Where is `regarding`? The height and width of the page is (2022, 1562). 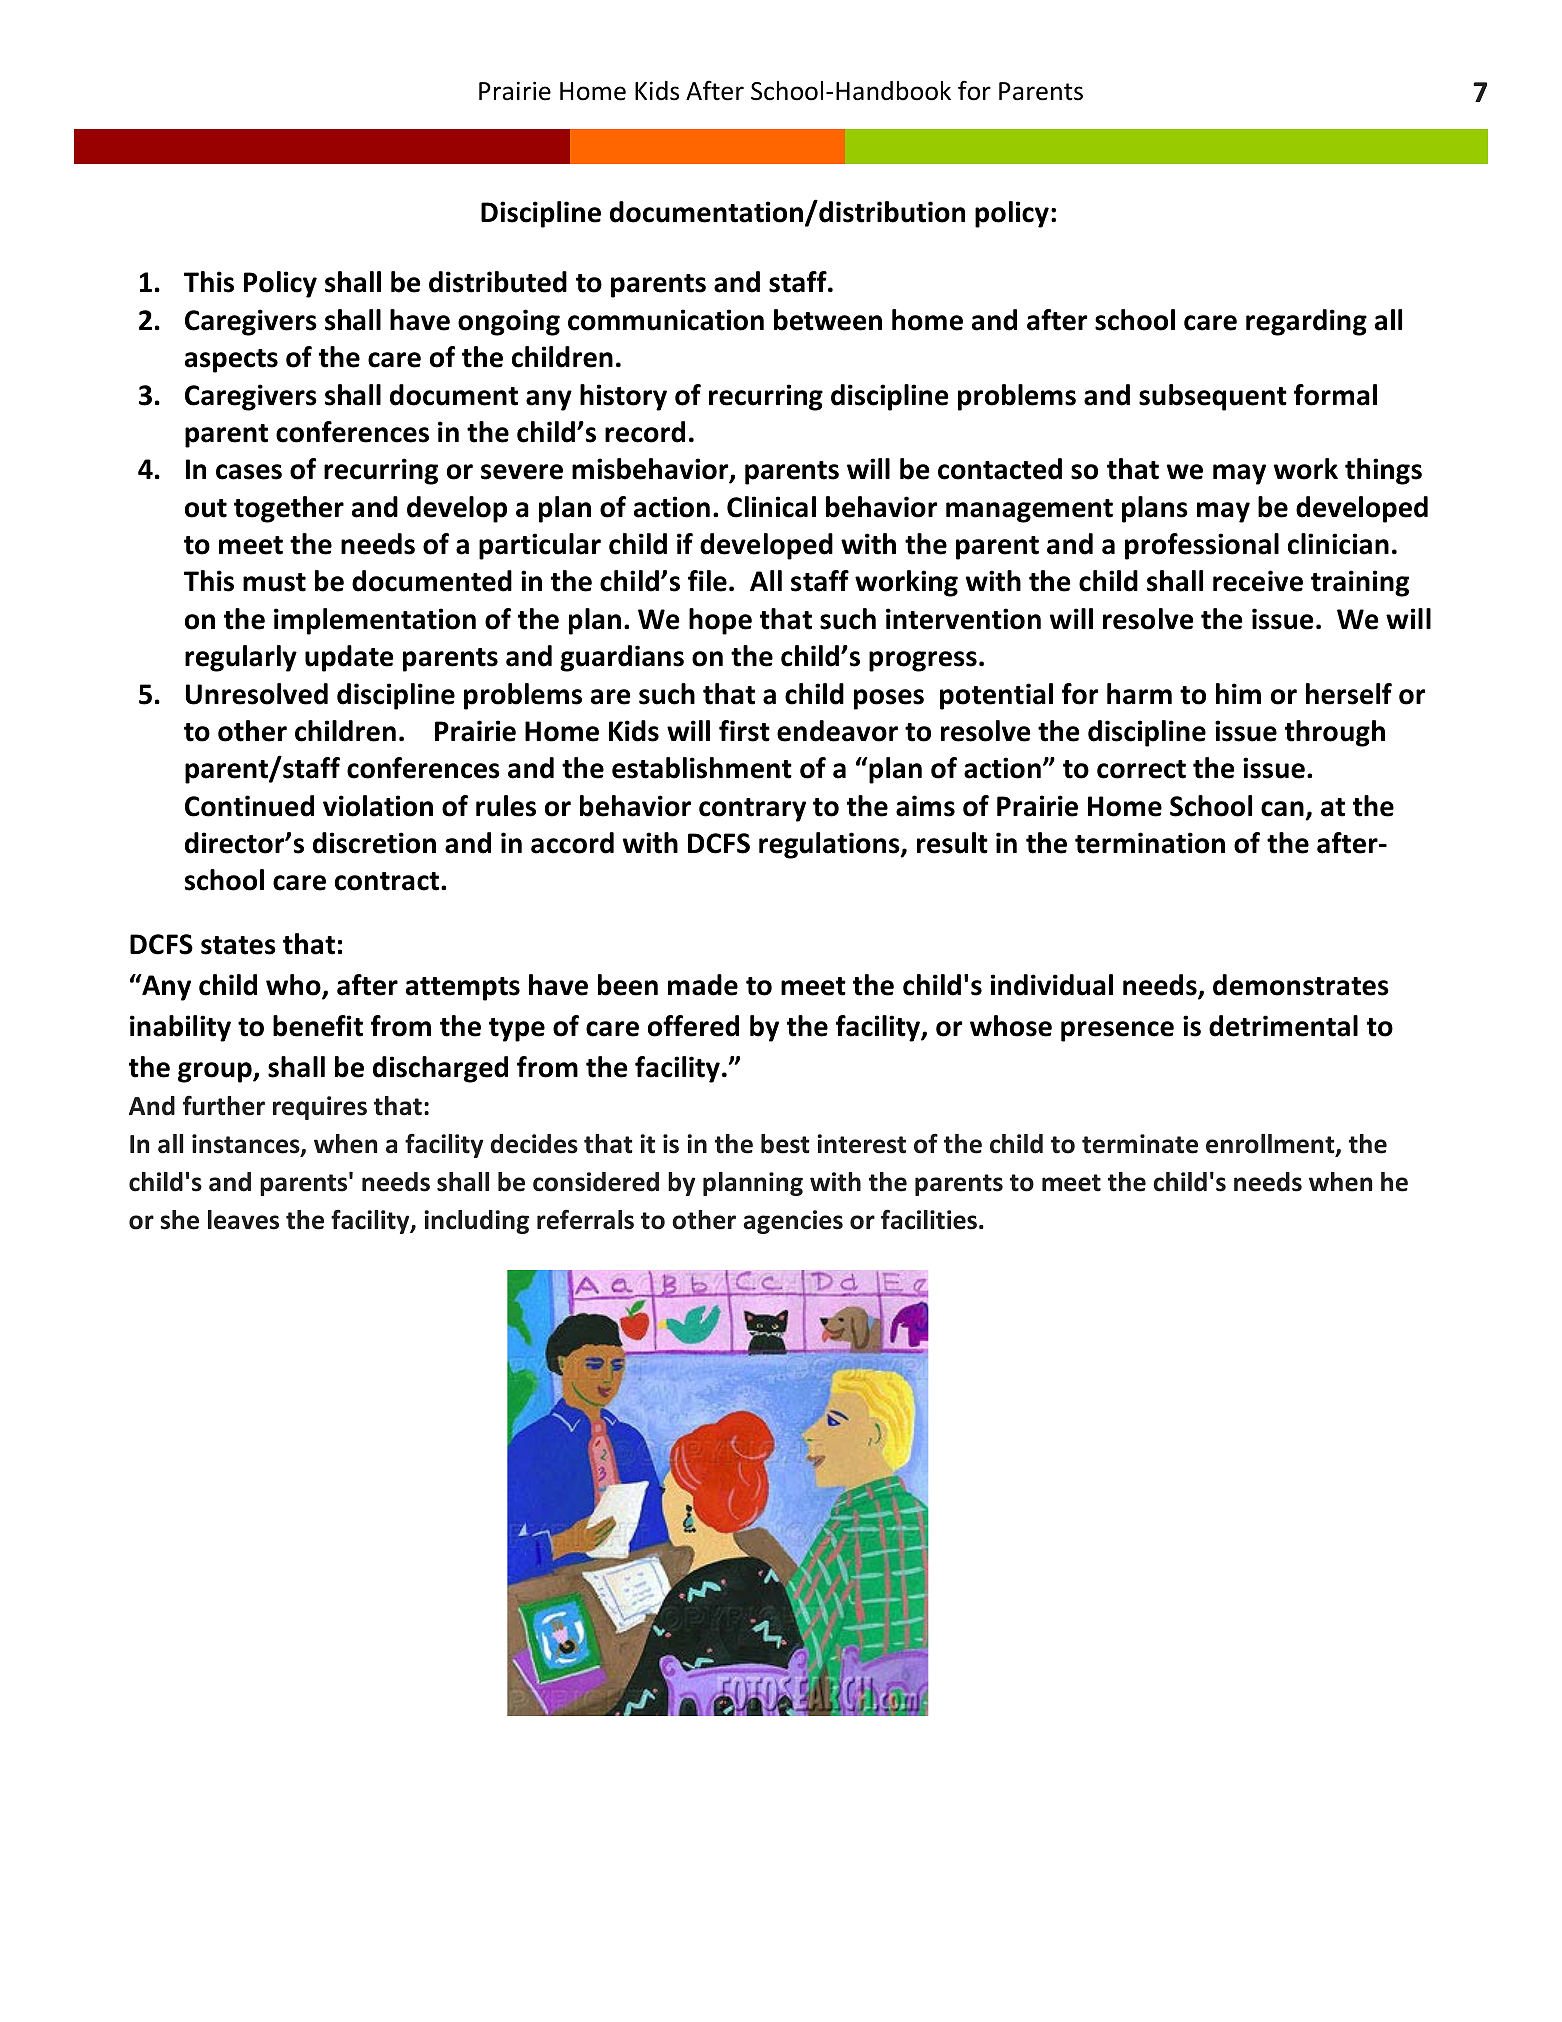 regarding is located at coordinates (1306, 322).
